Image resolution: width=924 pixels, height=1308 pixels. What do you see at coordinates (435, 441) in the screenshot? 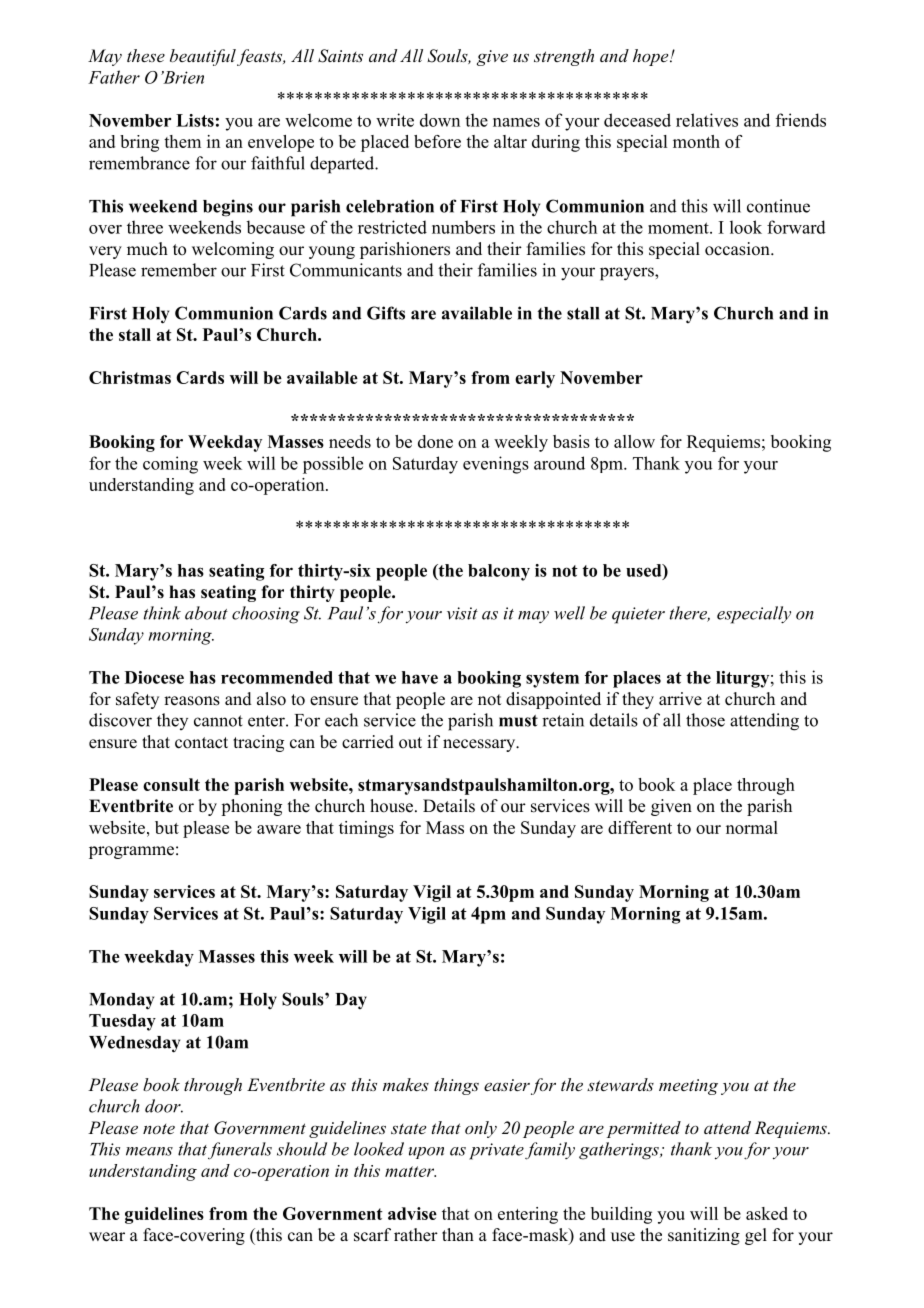
I see `done` at bounding box center [435, 441].
